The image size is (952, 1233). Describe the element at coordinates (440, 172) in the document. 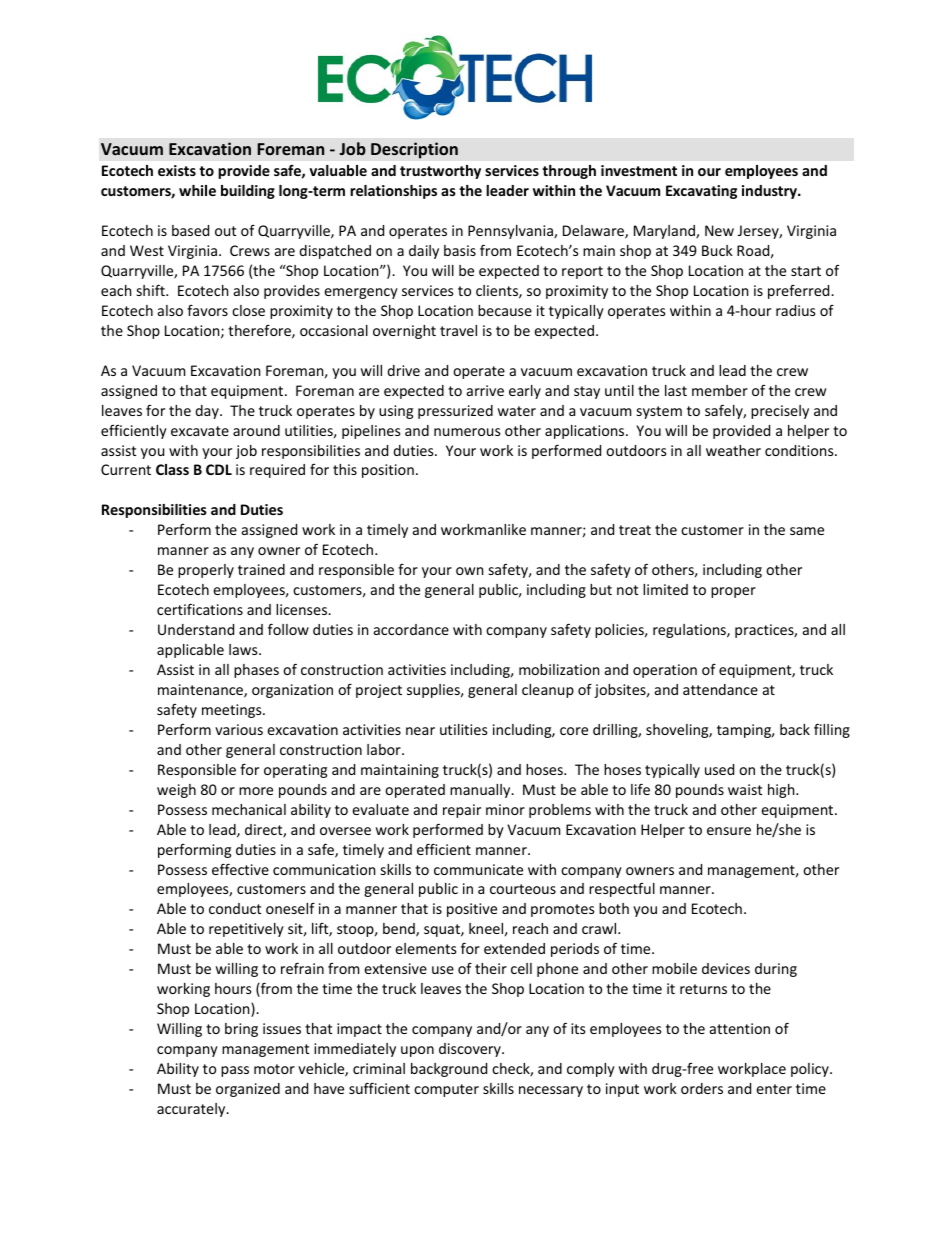

I see `trustworthy` at that location.
